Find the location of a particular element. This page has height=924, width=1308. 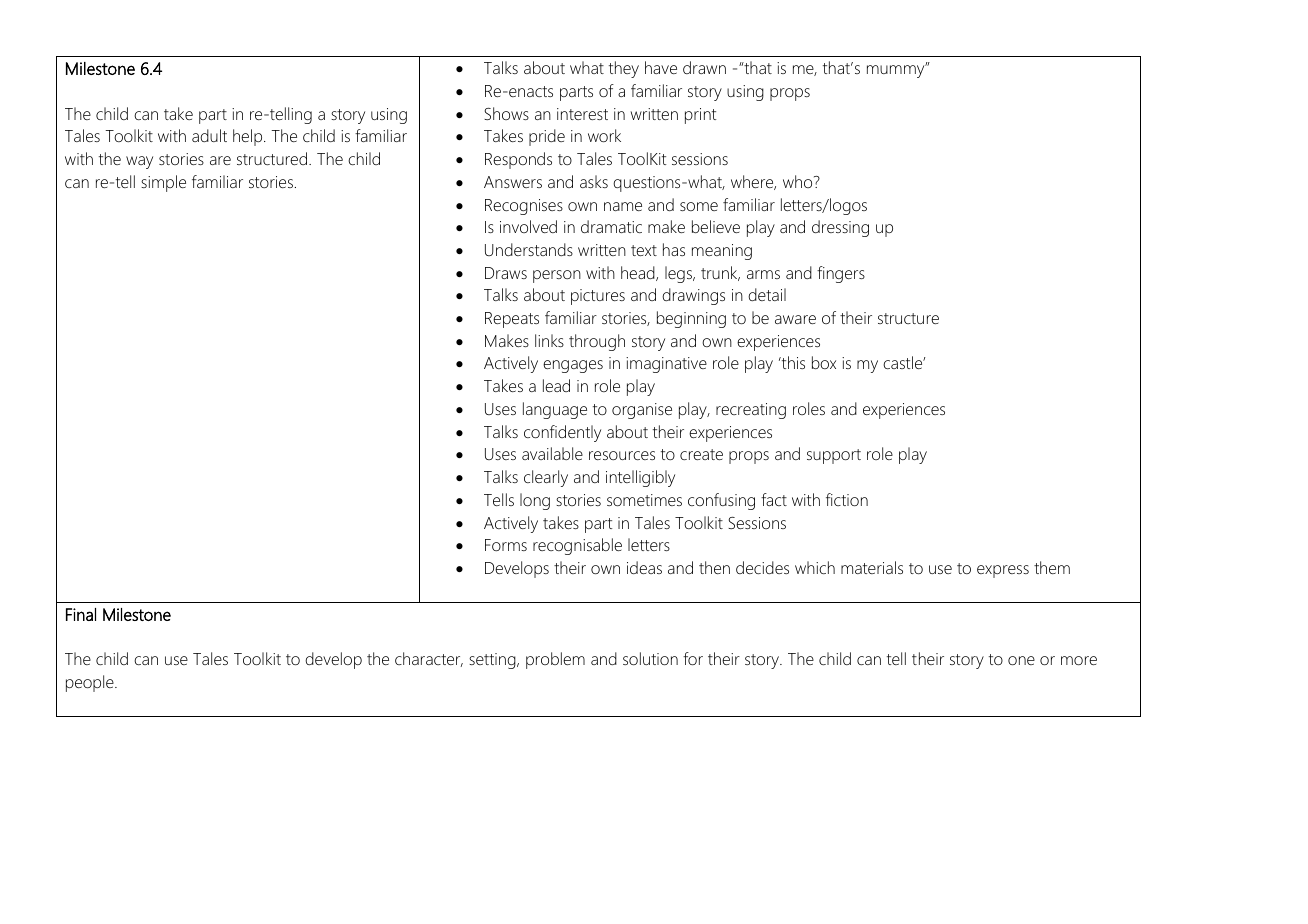

clearly is located at coordinates (546, 478).
